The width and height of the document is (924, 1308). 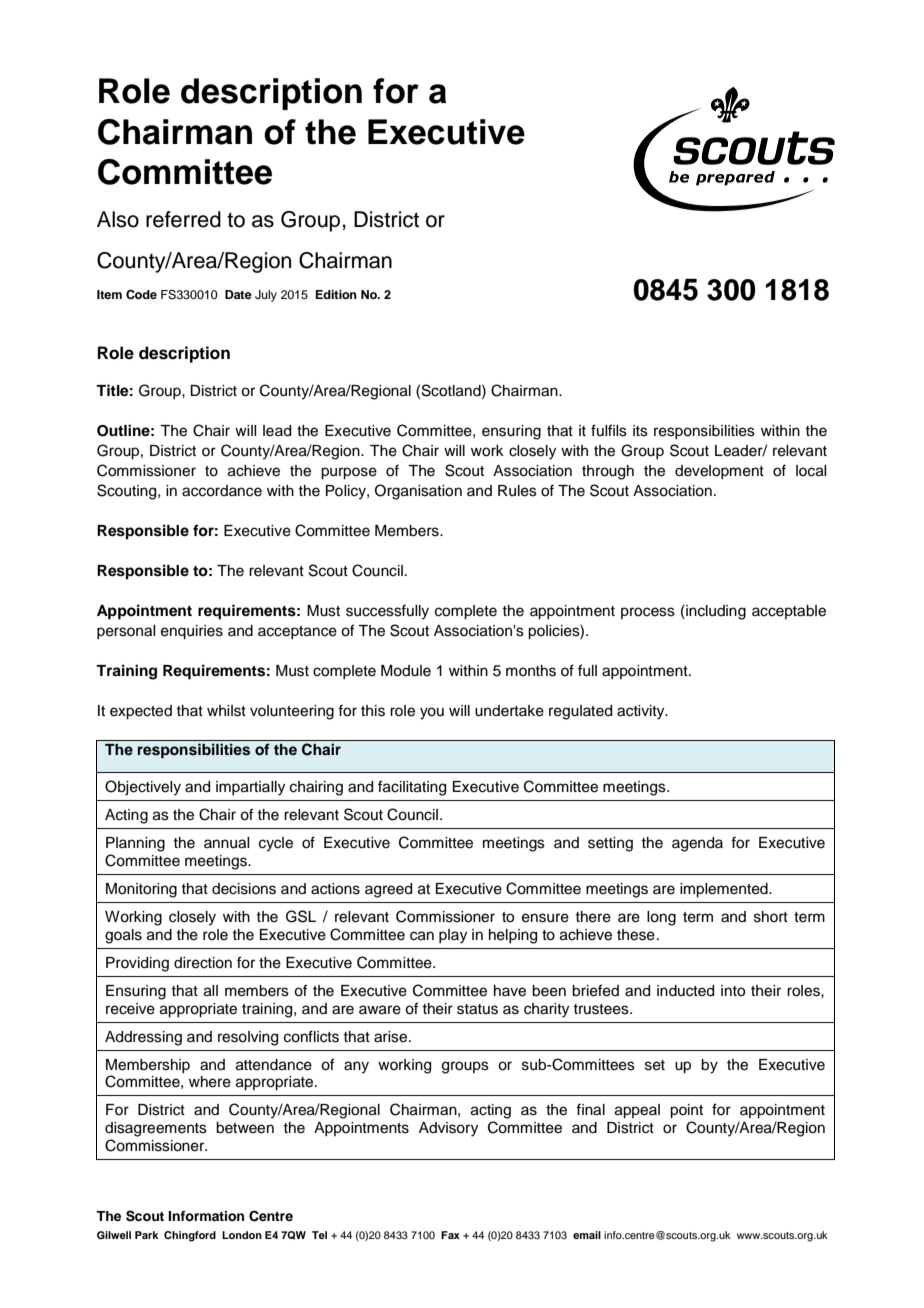 I want to click on its, so click(x=640, y=431).
